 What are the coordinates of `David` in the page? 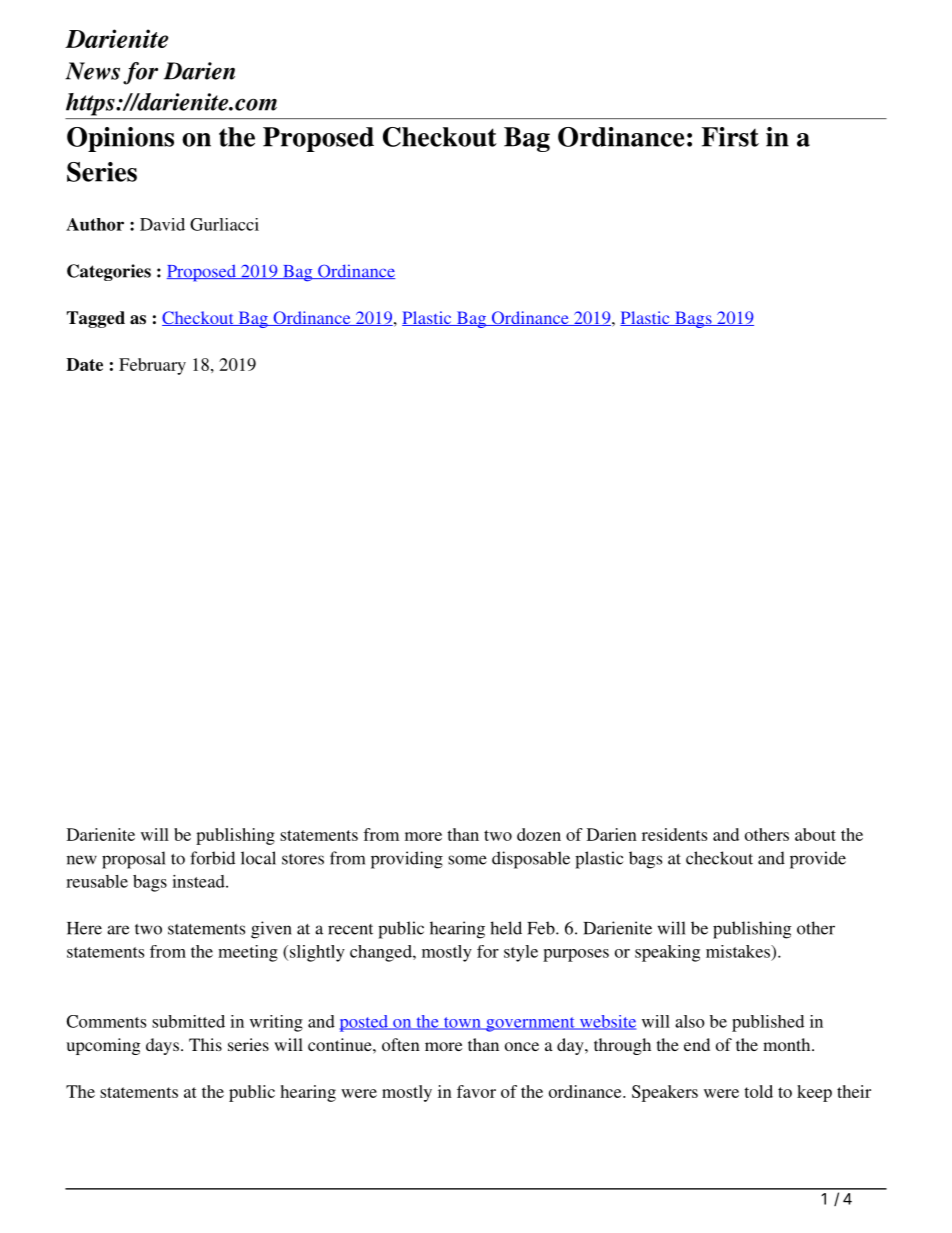 It's located at (162, 224).
